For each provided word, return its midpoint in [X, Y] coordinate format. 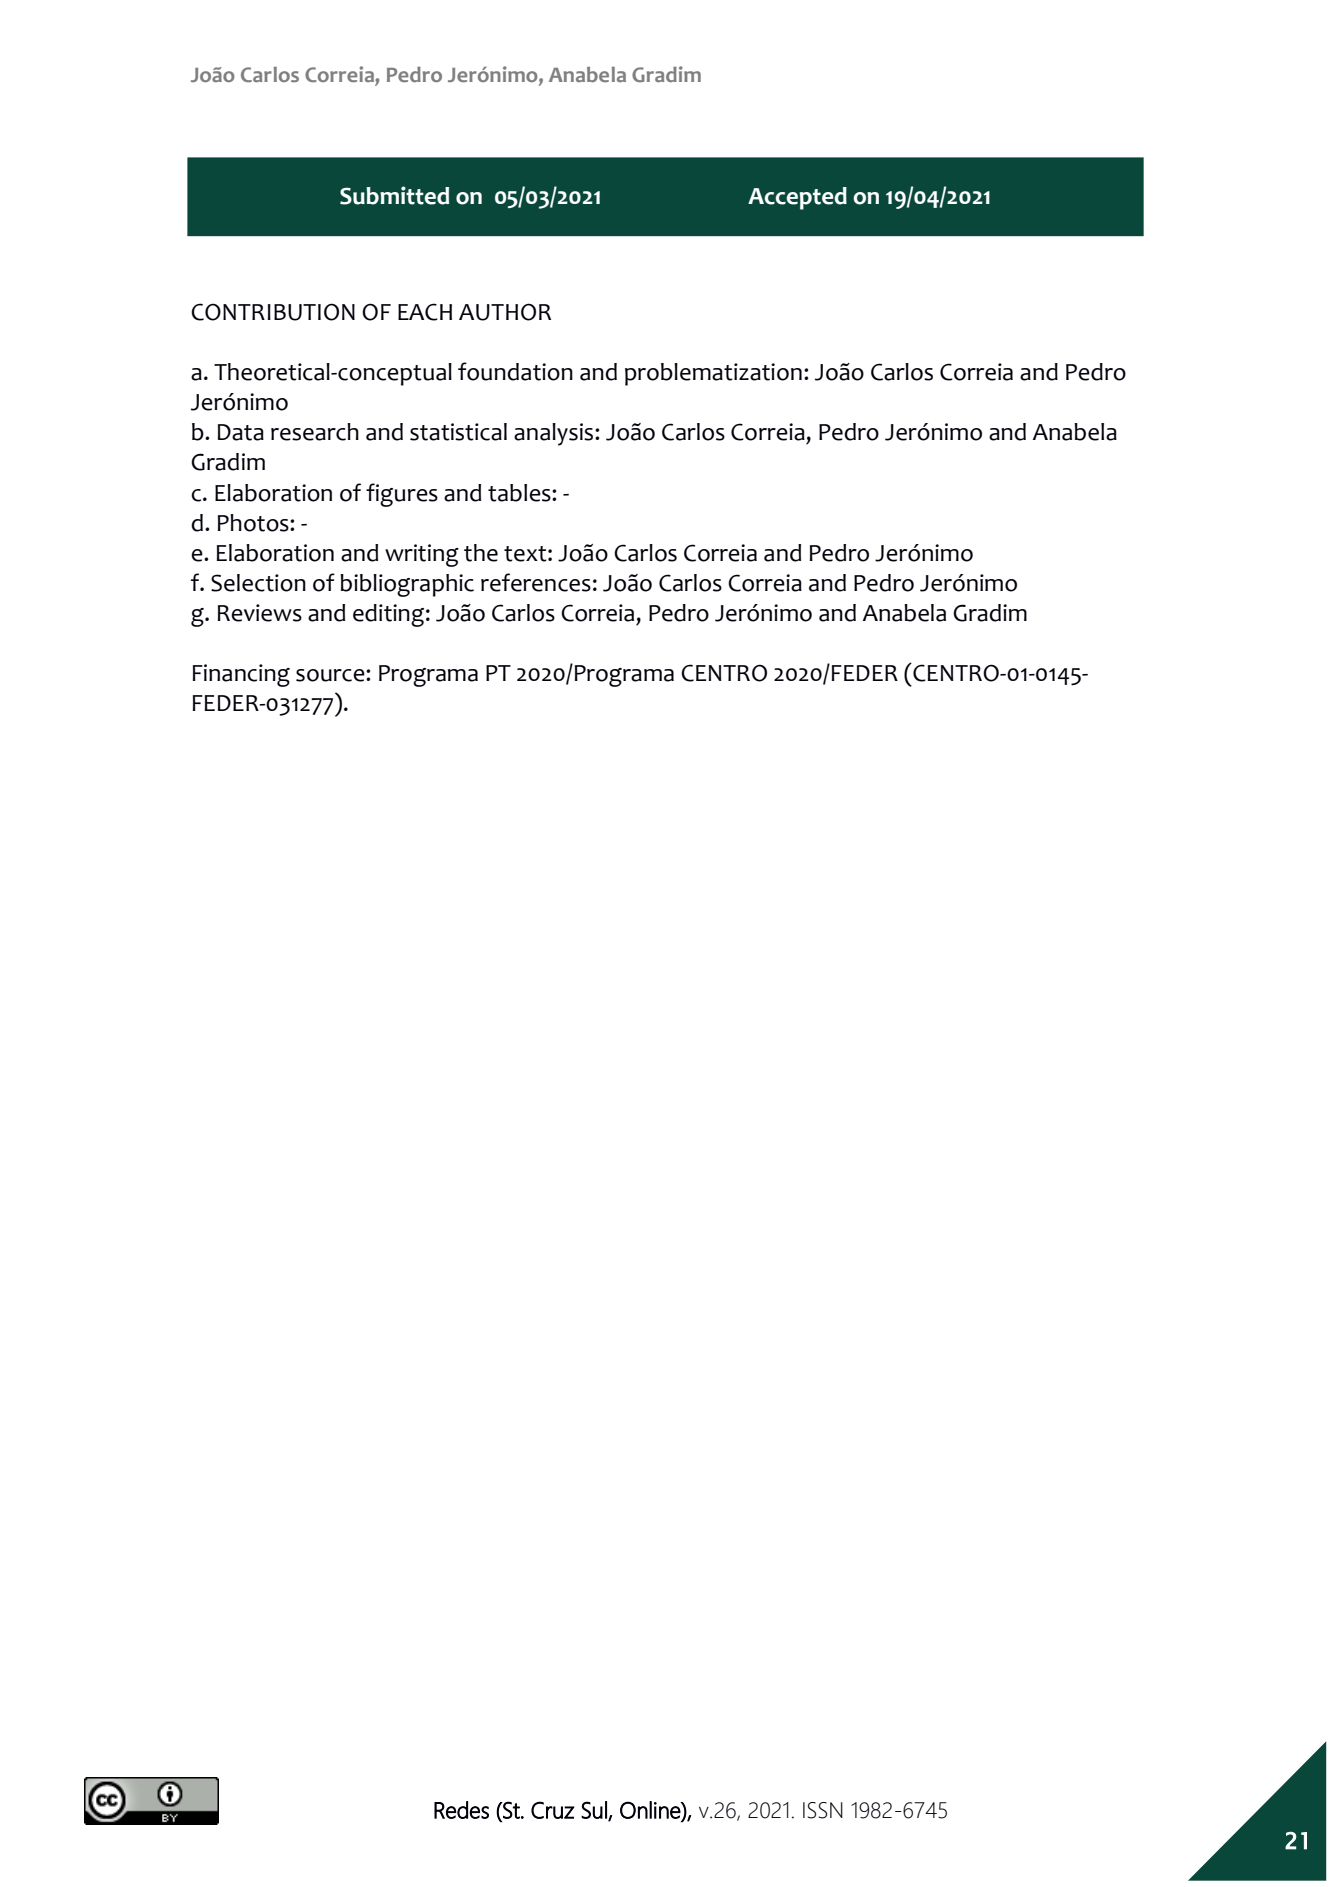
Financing [241, 675]
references [536, 582]
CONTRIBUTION [273, 312]
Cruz [553, 1810]
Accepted [797, 198]
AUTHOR [505, 312]
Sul [595, 1811]
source [331, 675]
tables [520, 493]
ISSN [823, 1810]
